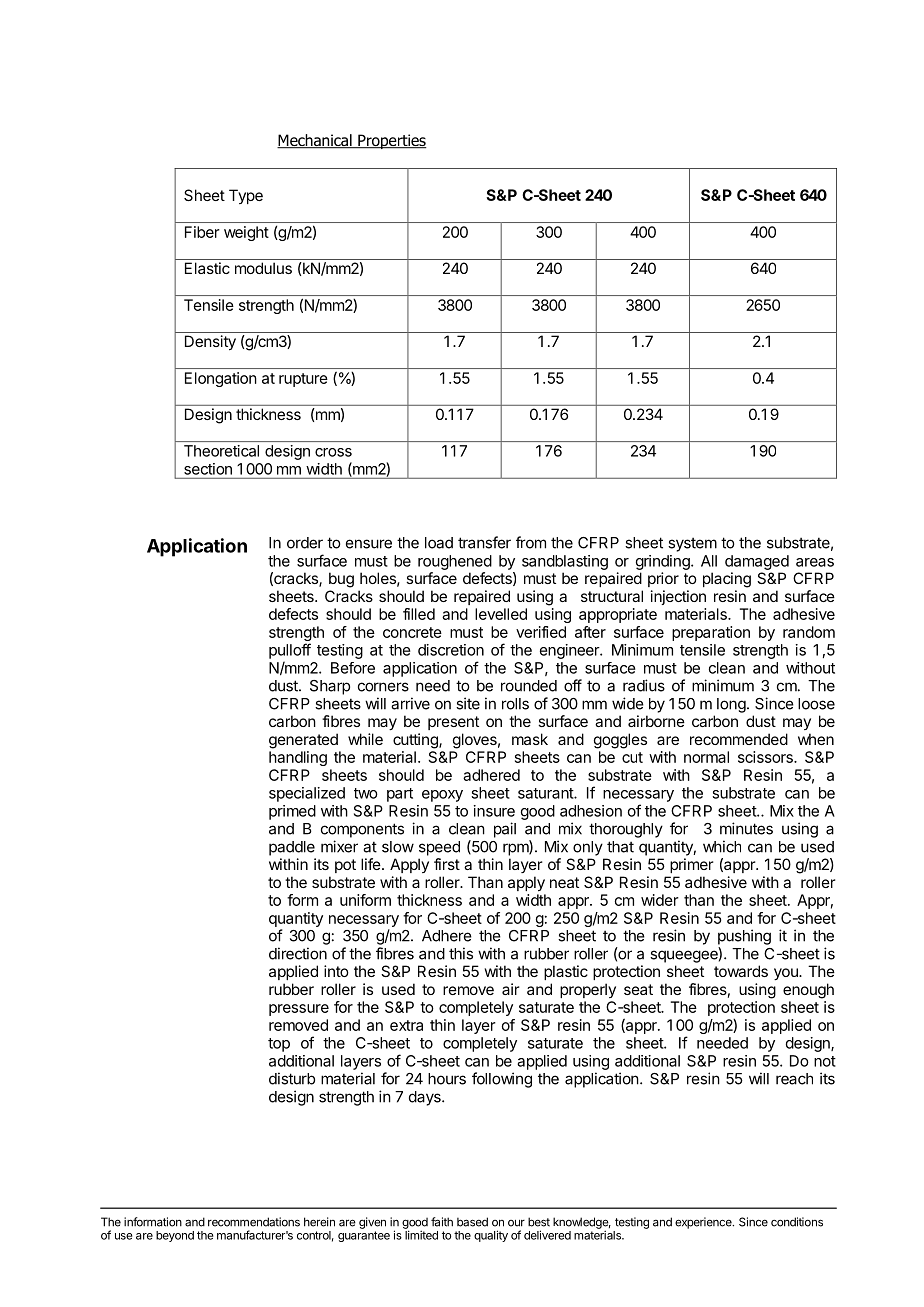 This document has height=1307, width=924. I want to click on recommended, so click(739, 739).
